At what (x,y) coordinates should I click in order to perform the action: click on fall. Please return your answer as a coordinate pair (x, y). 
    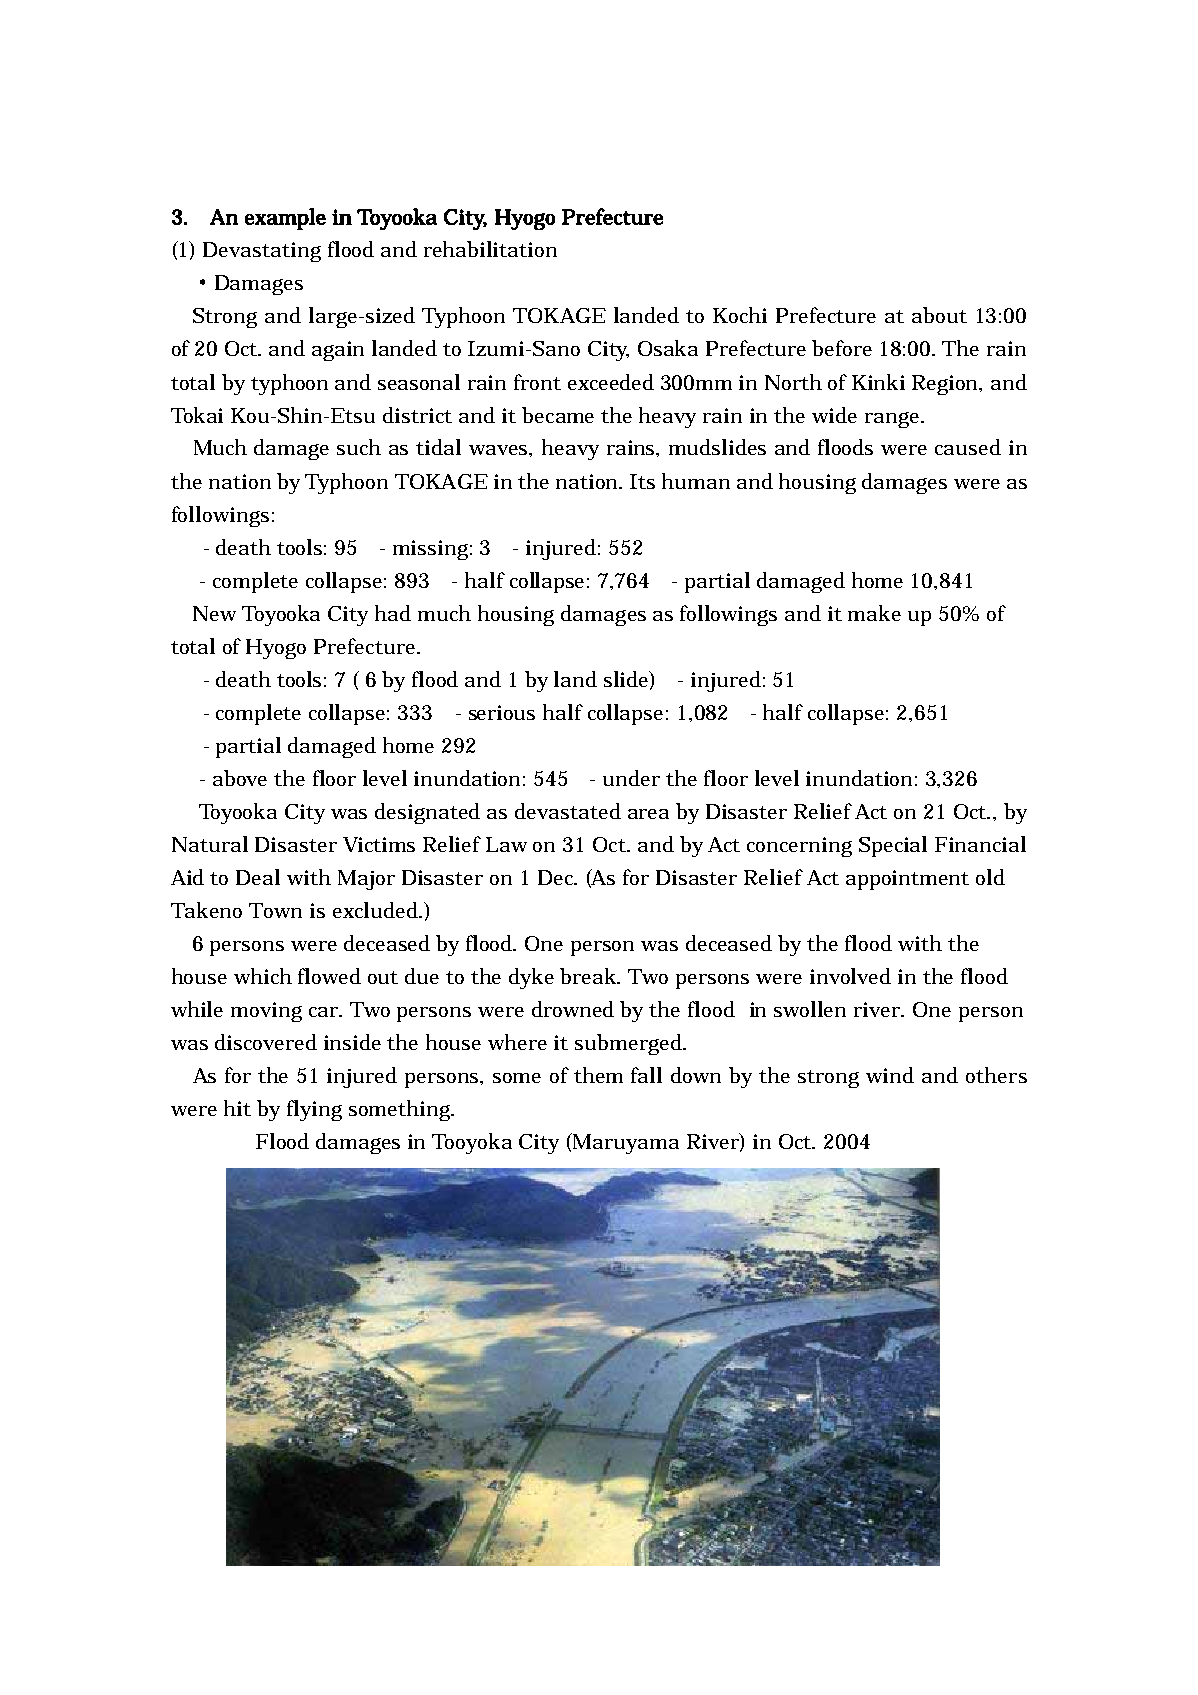
    Looking at the image, I should click on (646, 1075).
